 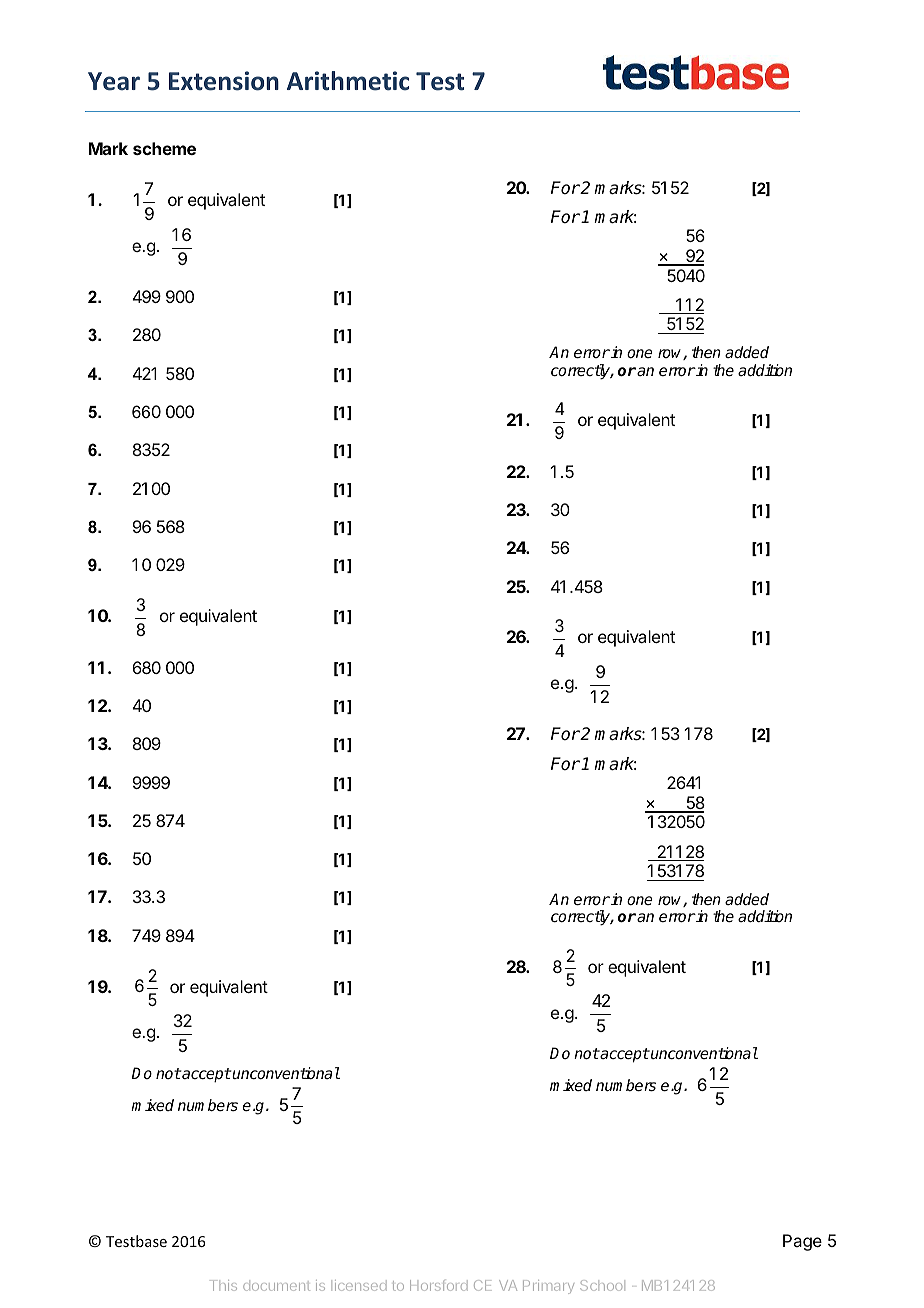 What do you see at coordinates (802, 1242) in the screenshot?
I see `Page` at bounding box center [802, 1242].
